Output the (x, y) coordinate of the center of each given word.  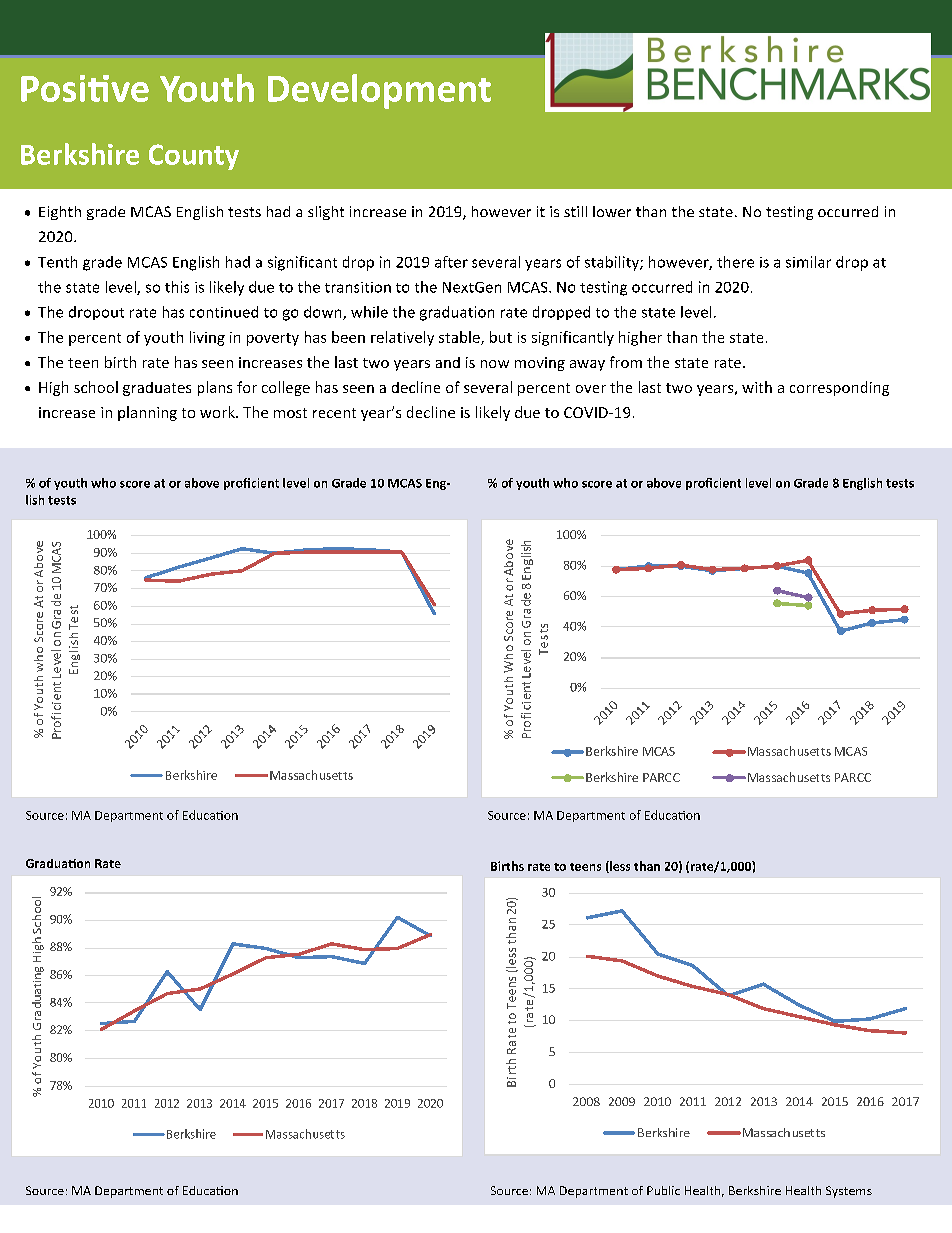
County (194, 157)
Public (663, 1190)
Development (379, 91)
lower (612, 211)
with (757, 387)
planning (147, 413)
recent (334, 413)
